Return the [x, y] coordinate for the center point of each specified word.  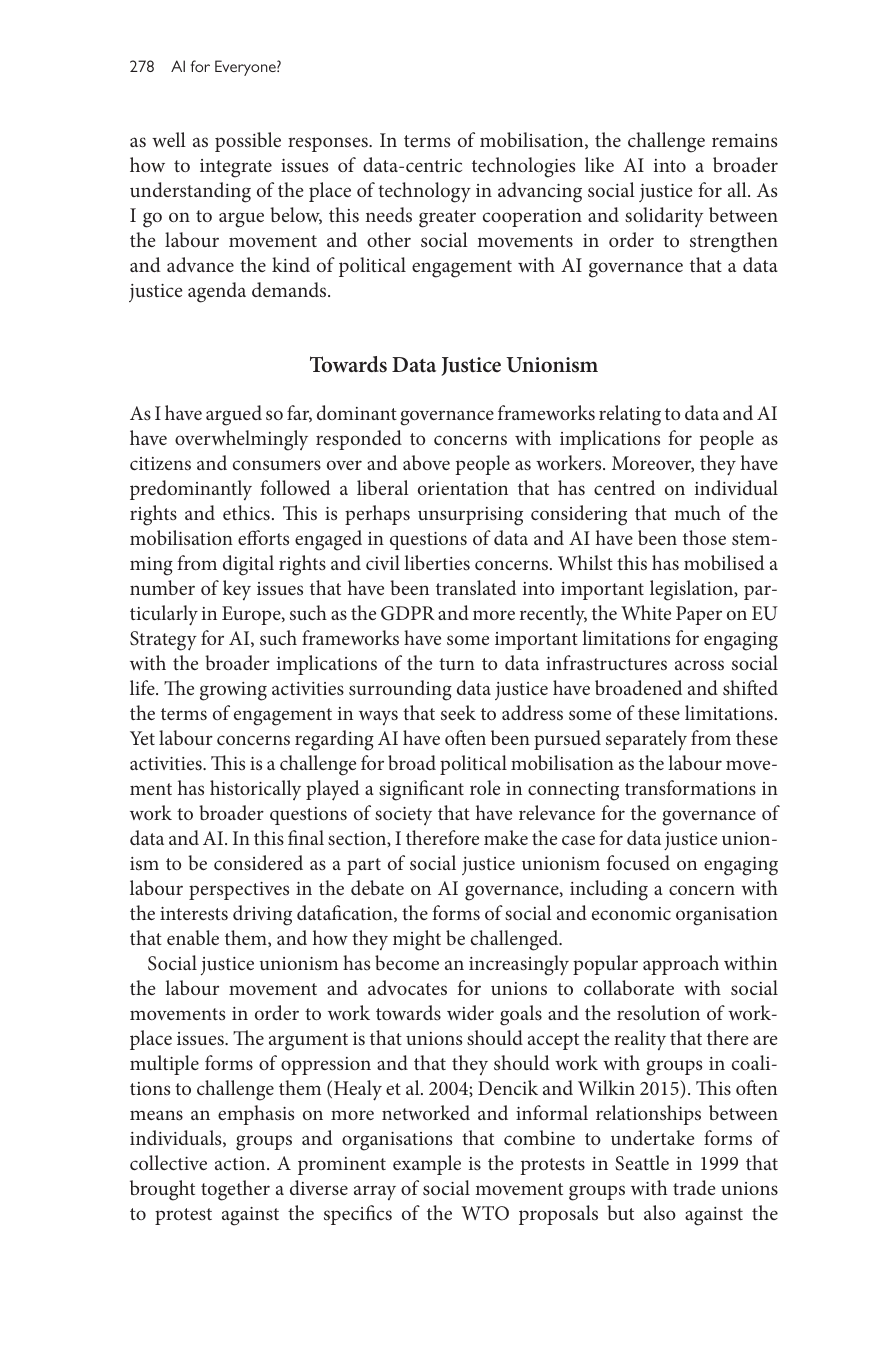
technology [424, 192]
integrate [236, 168]
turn [457, 664]
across [699, 665]
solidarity [664, 217]
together [235, 1190]
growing [233, 691]
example [427, 1165]
